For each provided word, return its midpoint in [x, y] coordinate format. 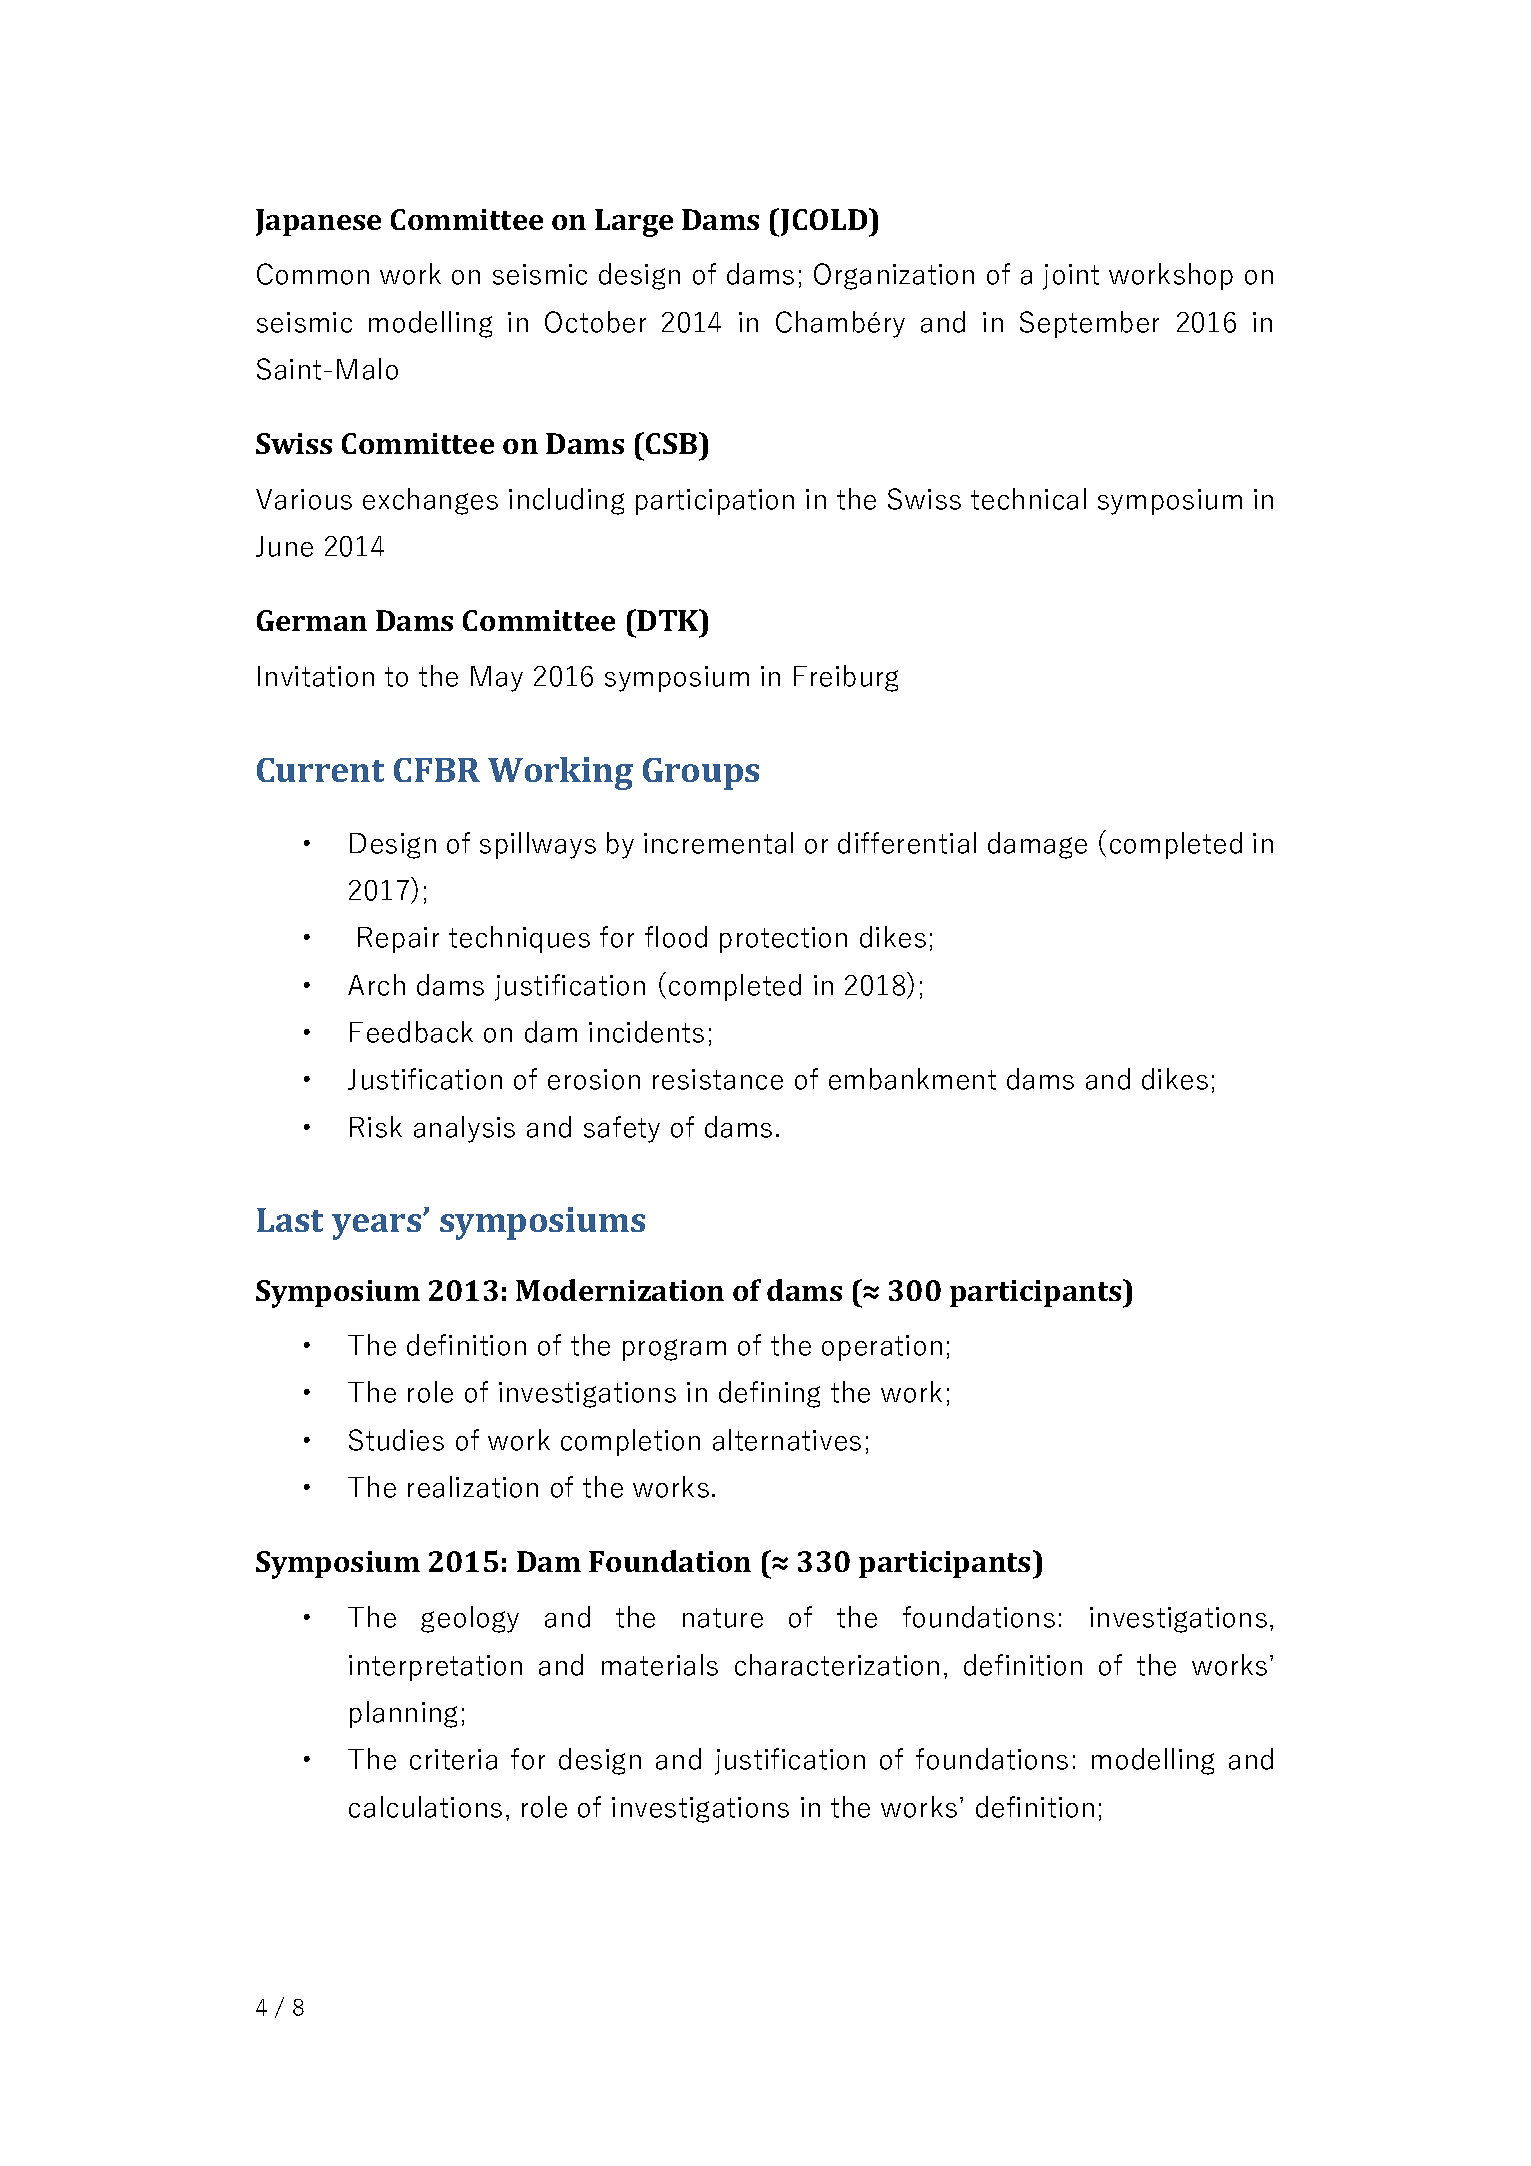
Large [634, 223]
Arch [376, 985]
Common [313, 274]
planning [403, 1714]
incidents [646, 1032]
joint [1071, 277]
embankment [912, 1079]
